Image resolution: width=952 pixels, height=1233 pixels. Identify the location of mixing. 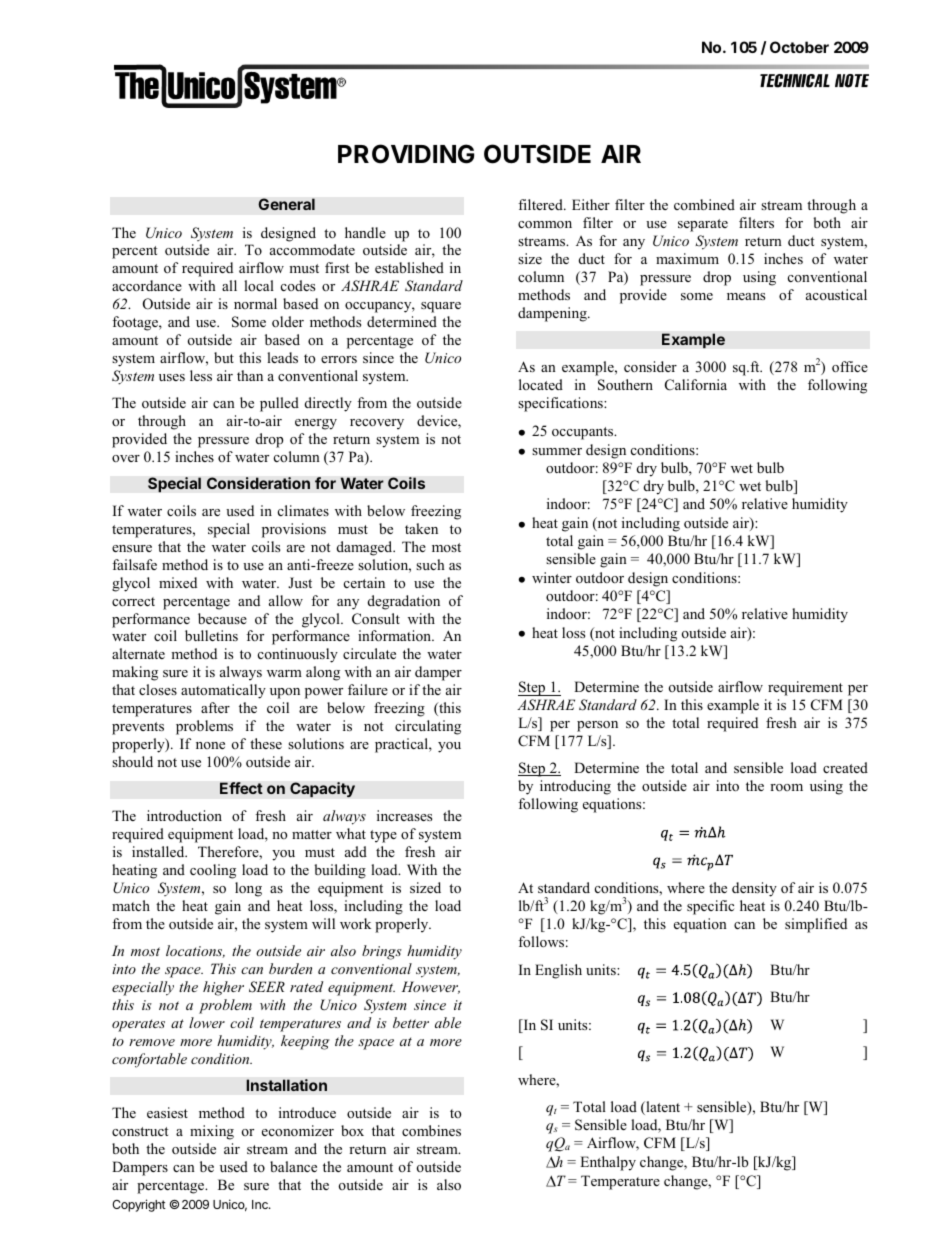
(212, 1132).
